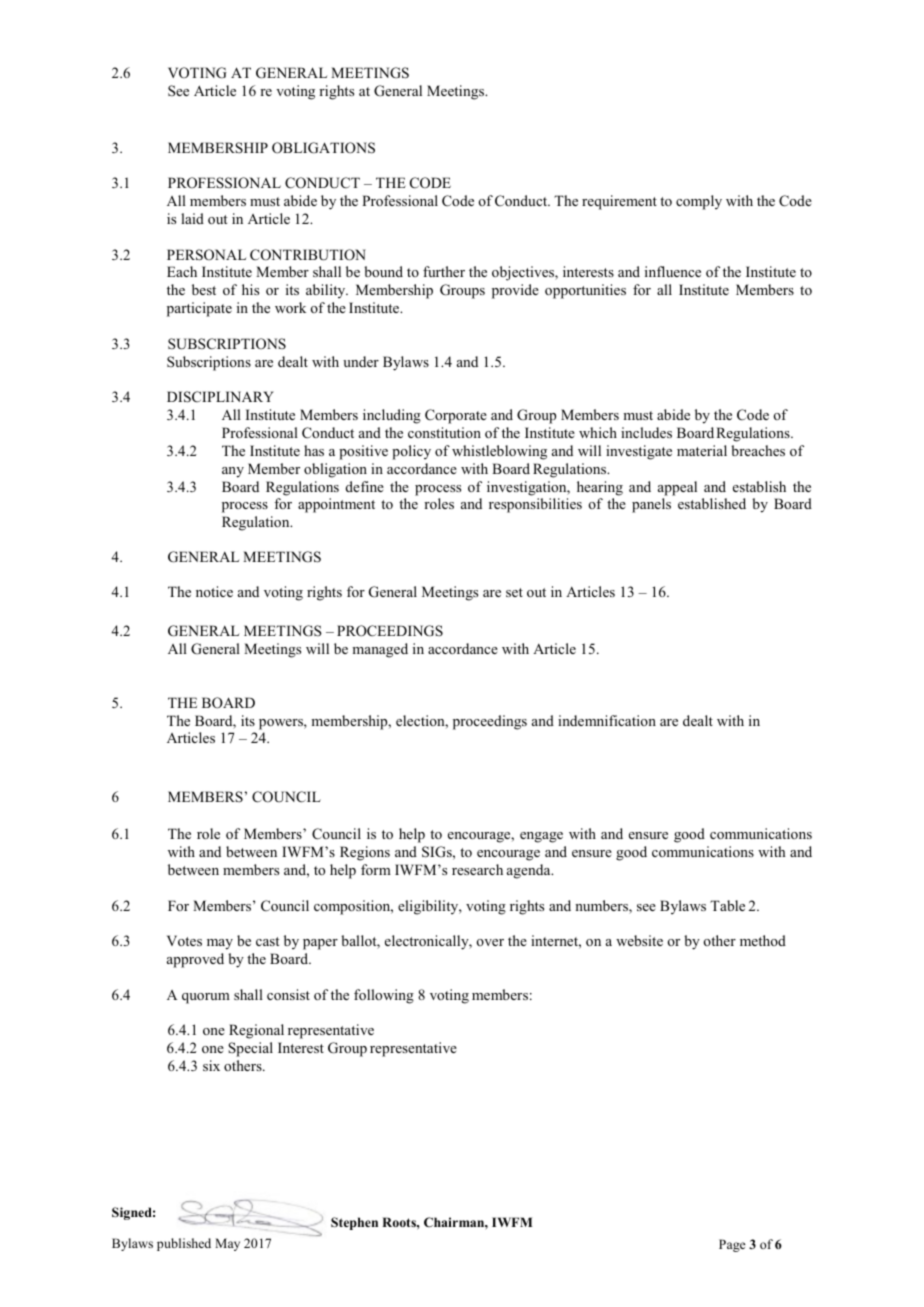 This document has height=1307, width=924. What do you see at coordinates (256, 1031) in the document?
I see `Regional` at bounding box center [256, 1031].
